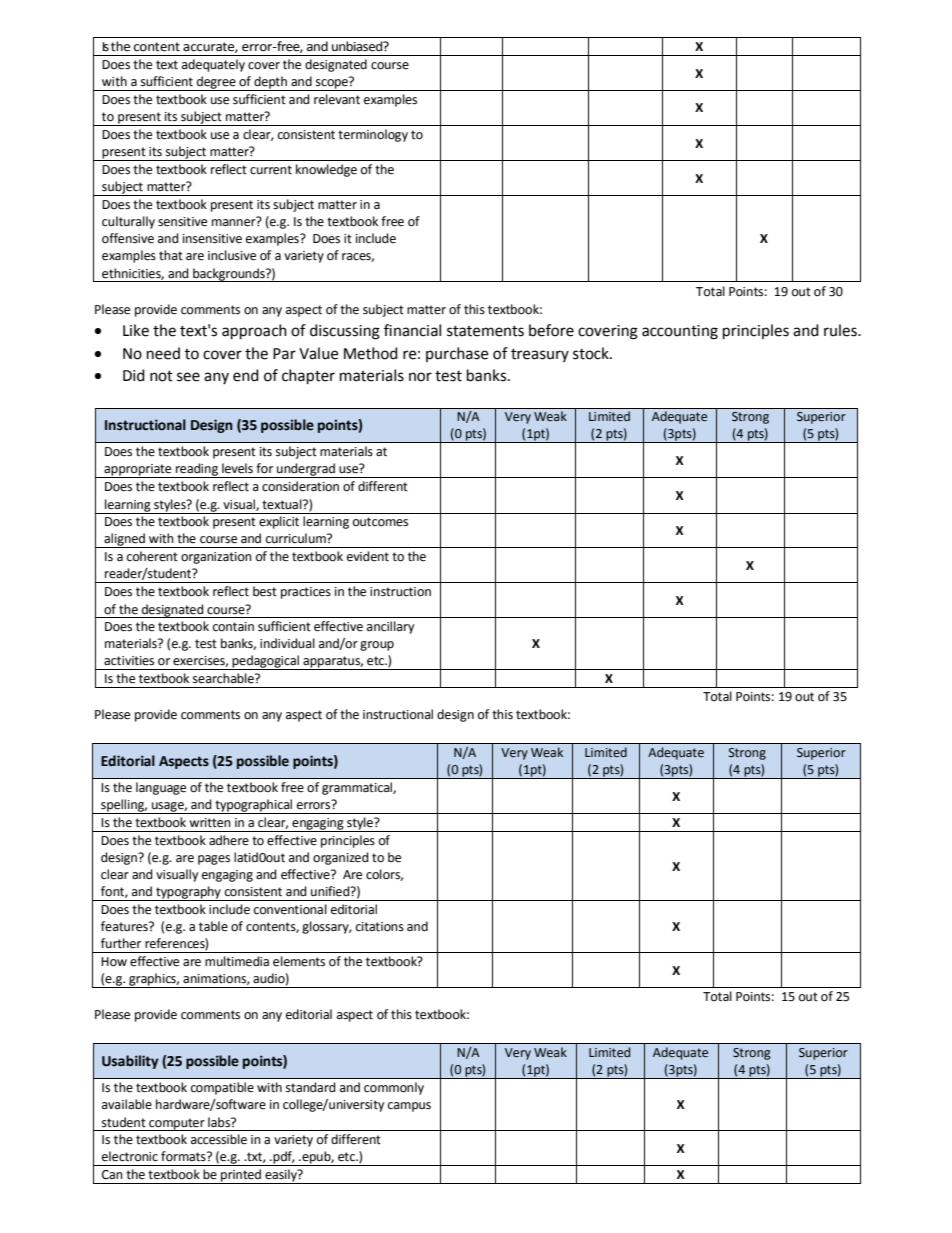 The height and width of the screenshot is (1233, 952). I want to click on accounting, so click(680, 332).
